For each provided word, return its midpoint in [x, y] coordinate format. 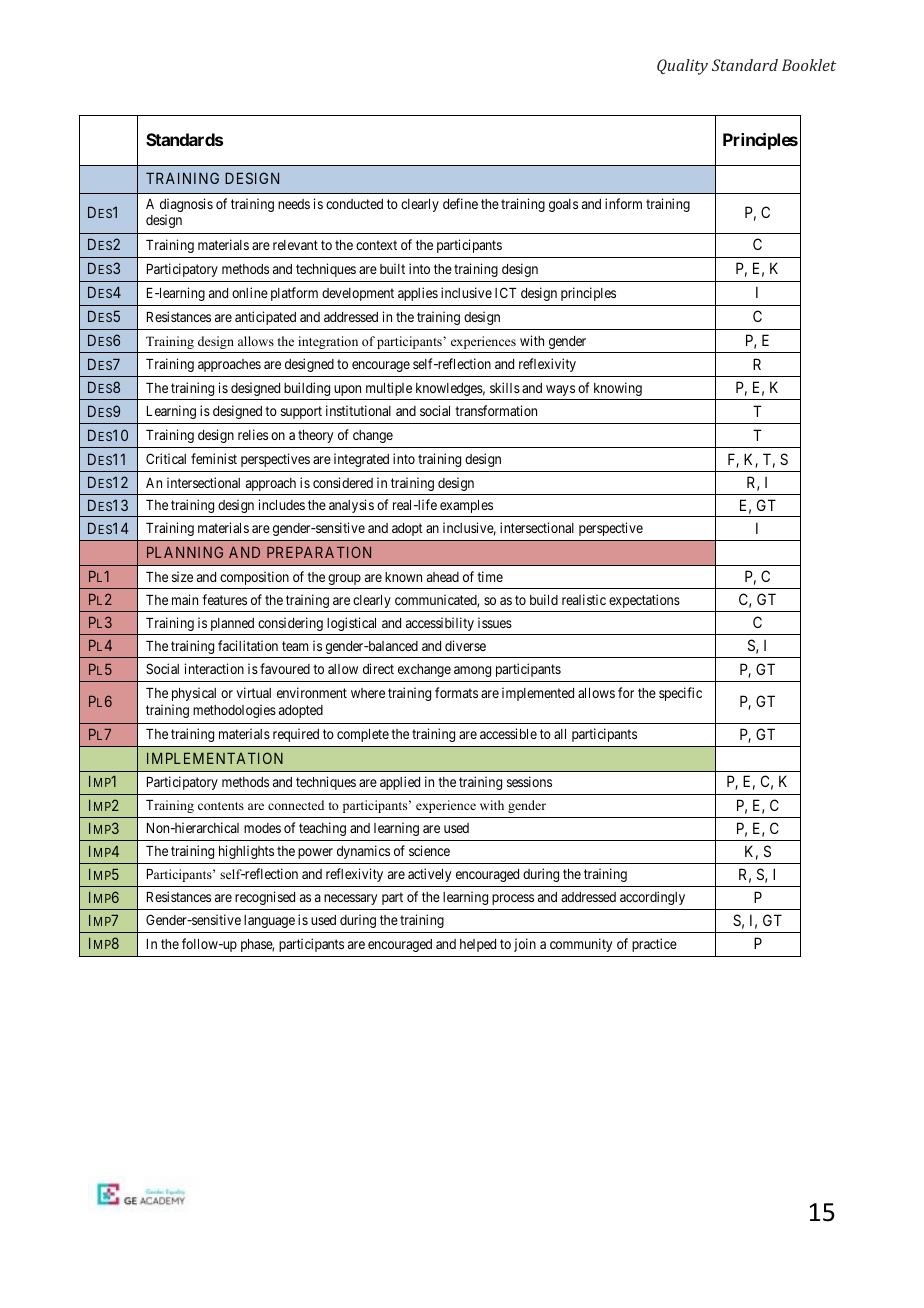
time [490, 576]
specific [680, 694]
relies [253, 434]
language [269, 921]
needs [294, 204]
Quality [682, 67]
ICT [505, 292]
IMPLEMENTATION [215, 758]
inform [623, 203]
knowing [618, 389]
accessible [508, 733]
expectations [644, 601]
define [460, 203]
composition [254, 578]
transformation [496, 410]
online [250, 292]
